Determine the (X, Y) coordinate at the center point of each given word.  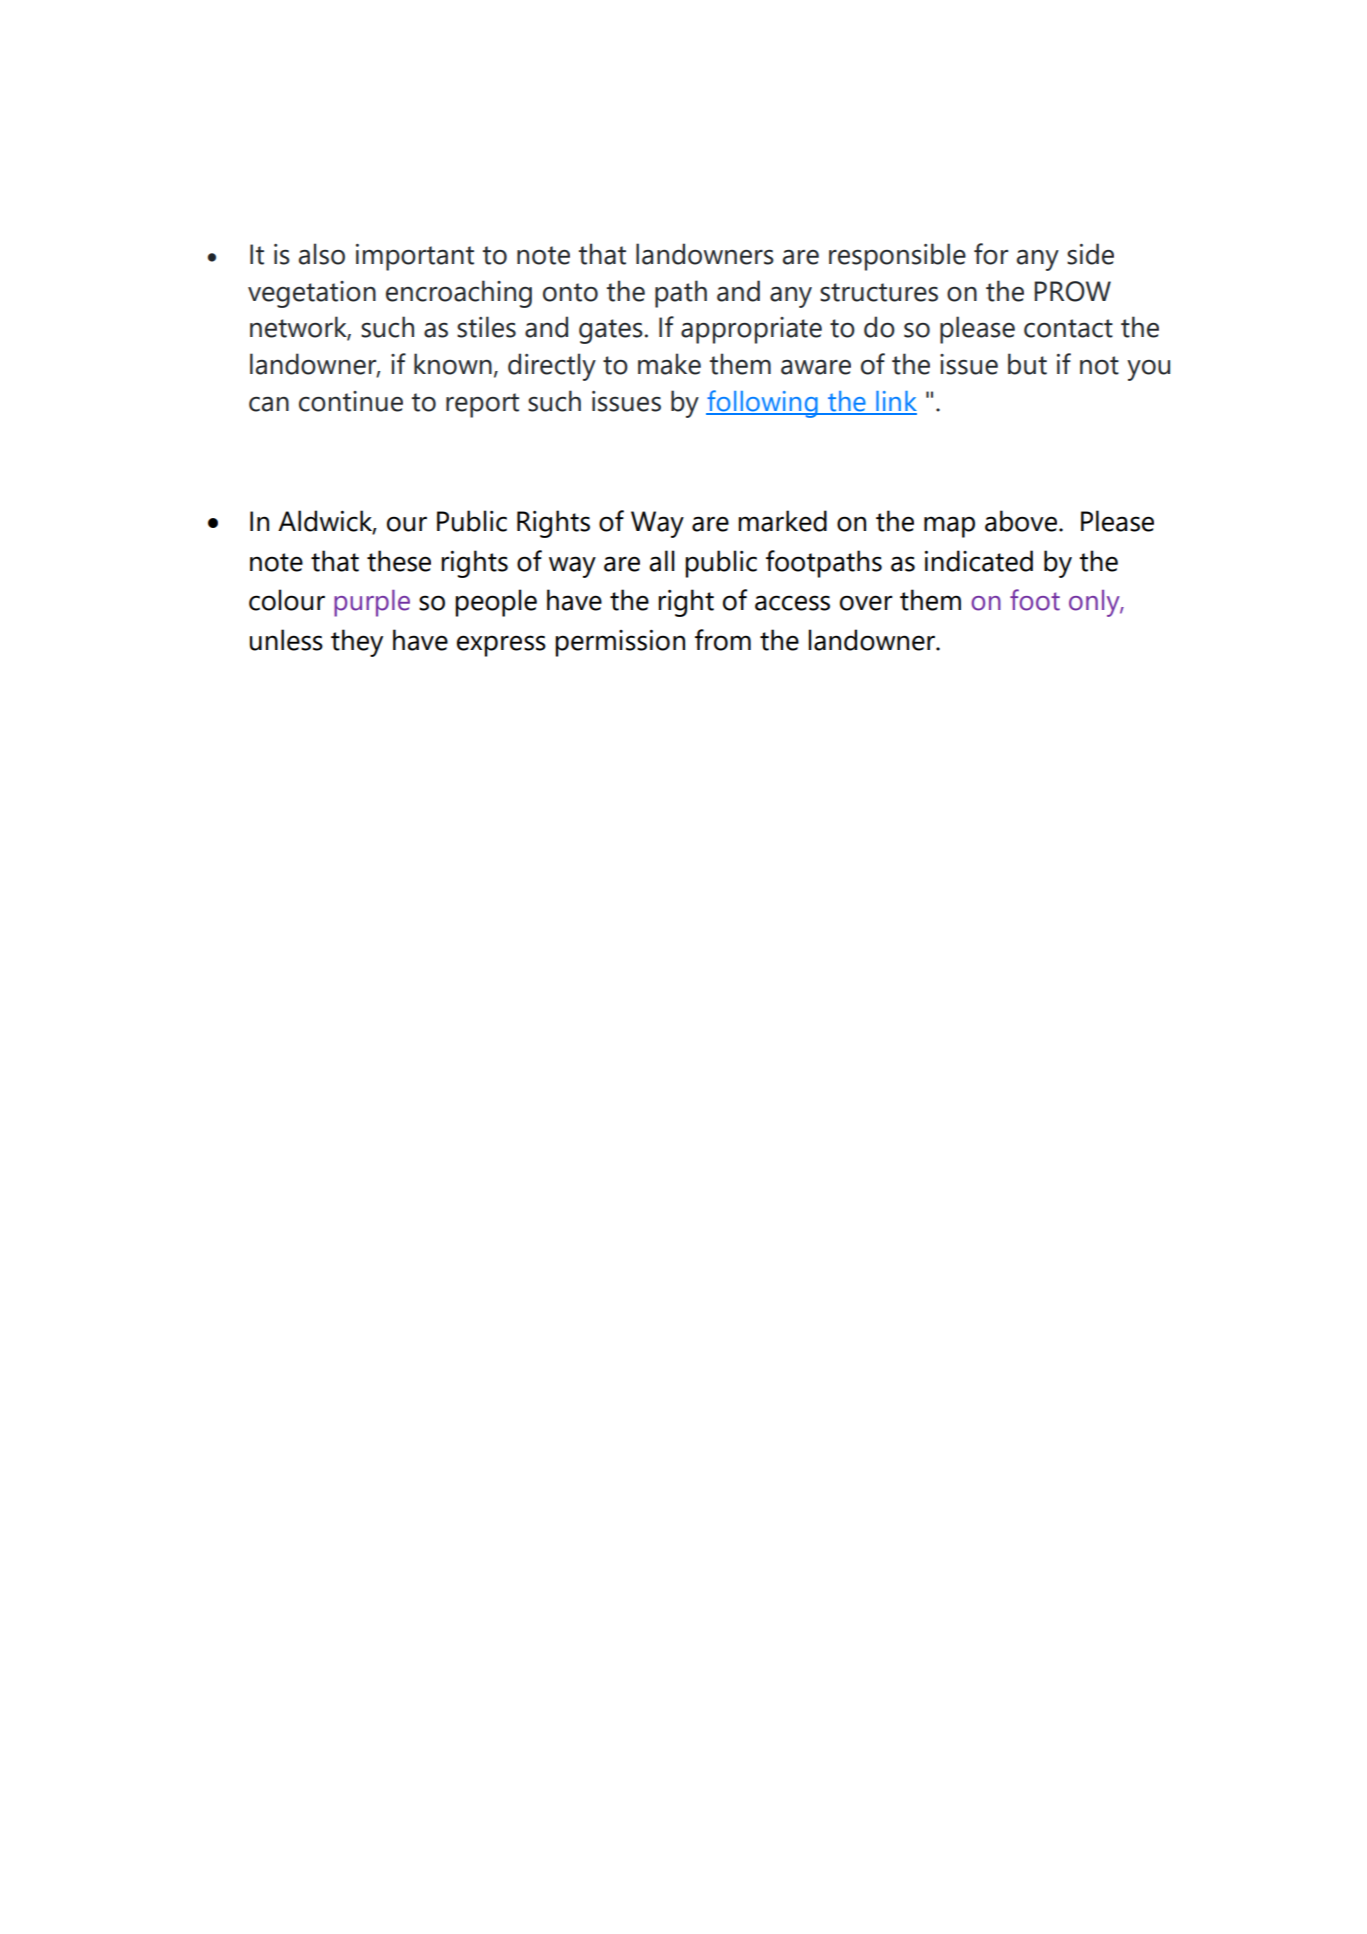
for (991, 254)
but (1027, 364)
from (723, 640)
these (399, 561)
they (357, 643)
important (415, 257)
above (1021, 521)
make (669, 364)
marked (782, 521)
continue (351, 401)
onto (570, 292)
